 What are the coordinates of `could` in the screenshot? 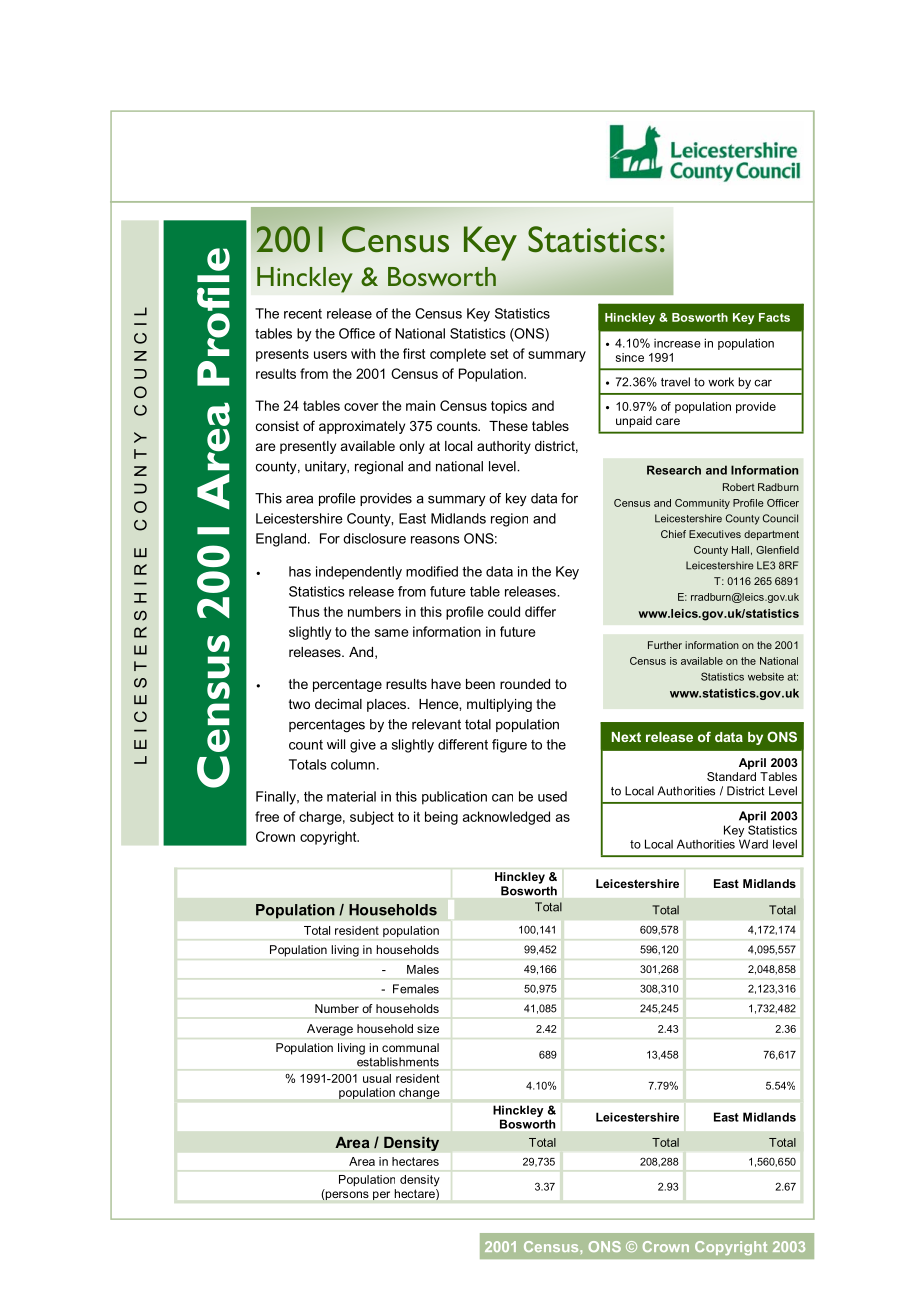 It's located at (504, 611).
